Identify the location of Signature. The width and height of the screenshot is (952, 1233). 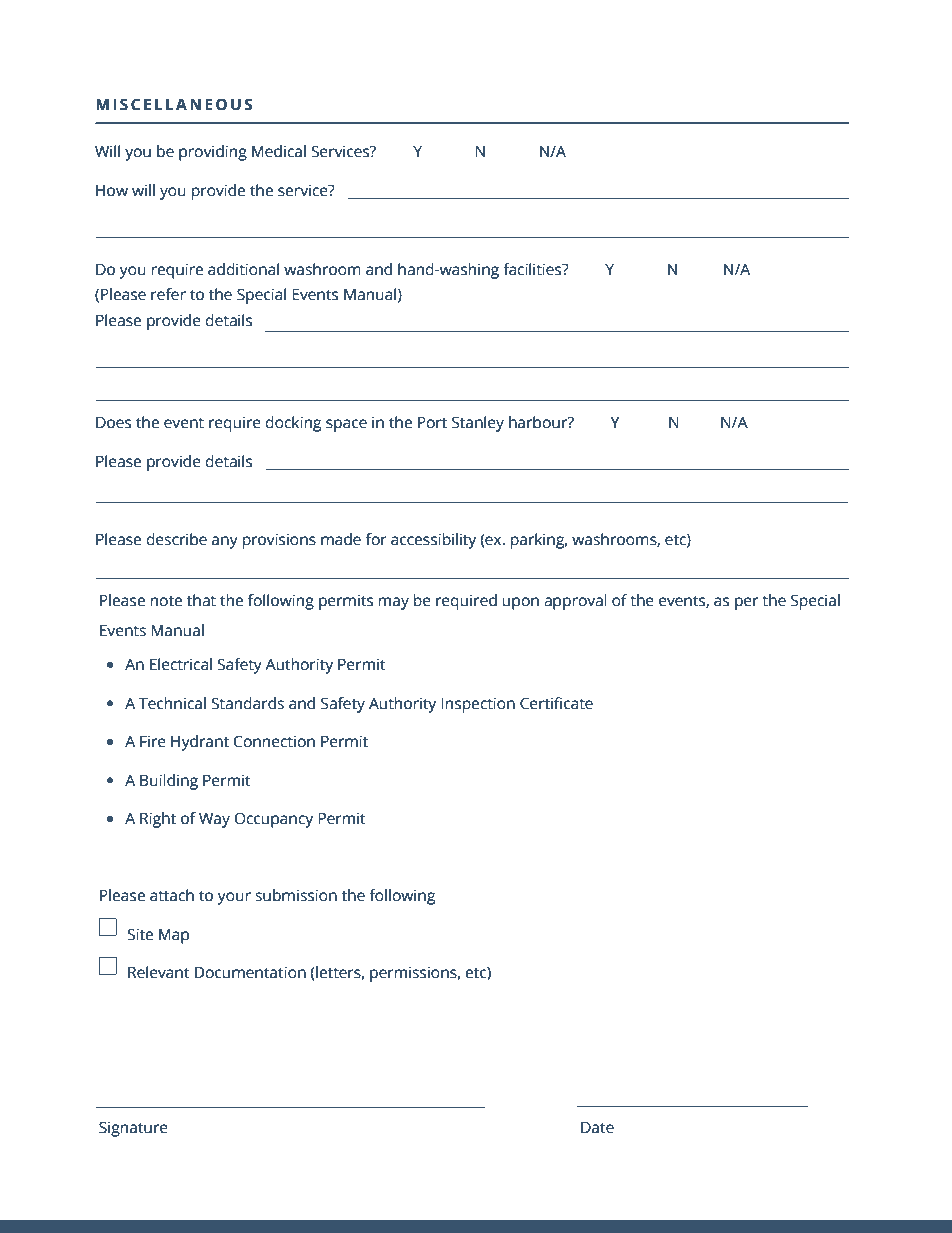
(133, 1129).
